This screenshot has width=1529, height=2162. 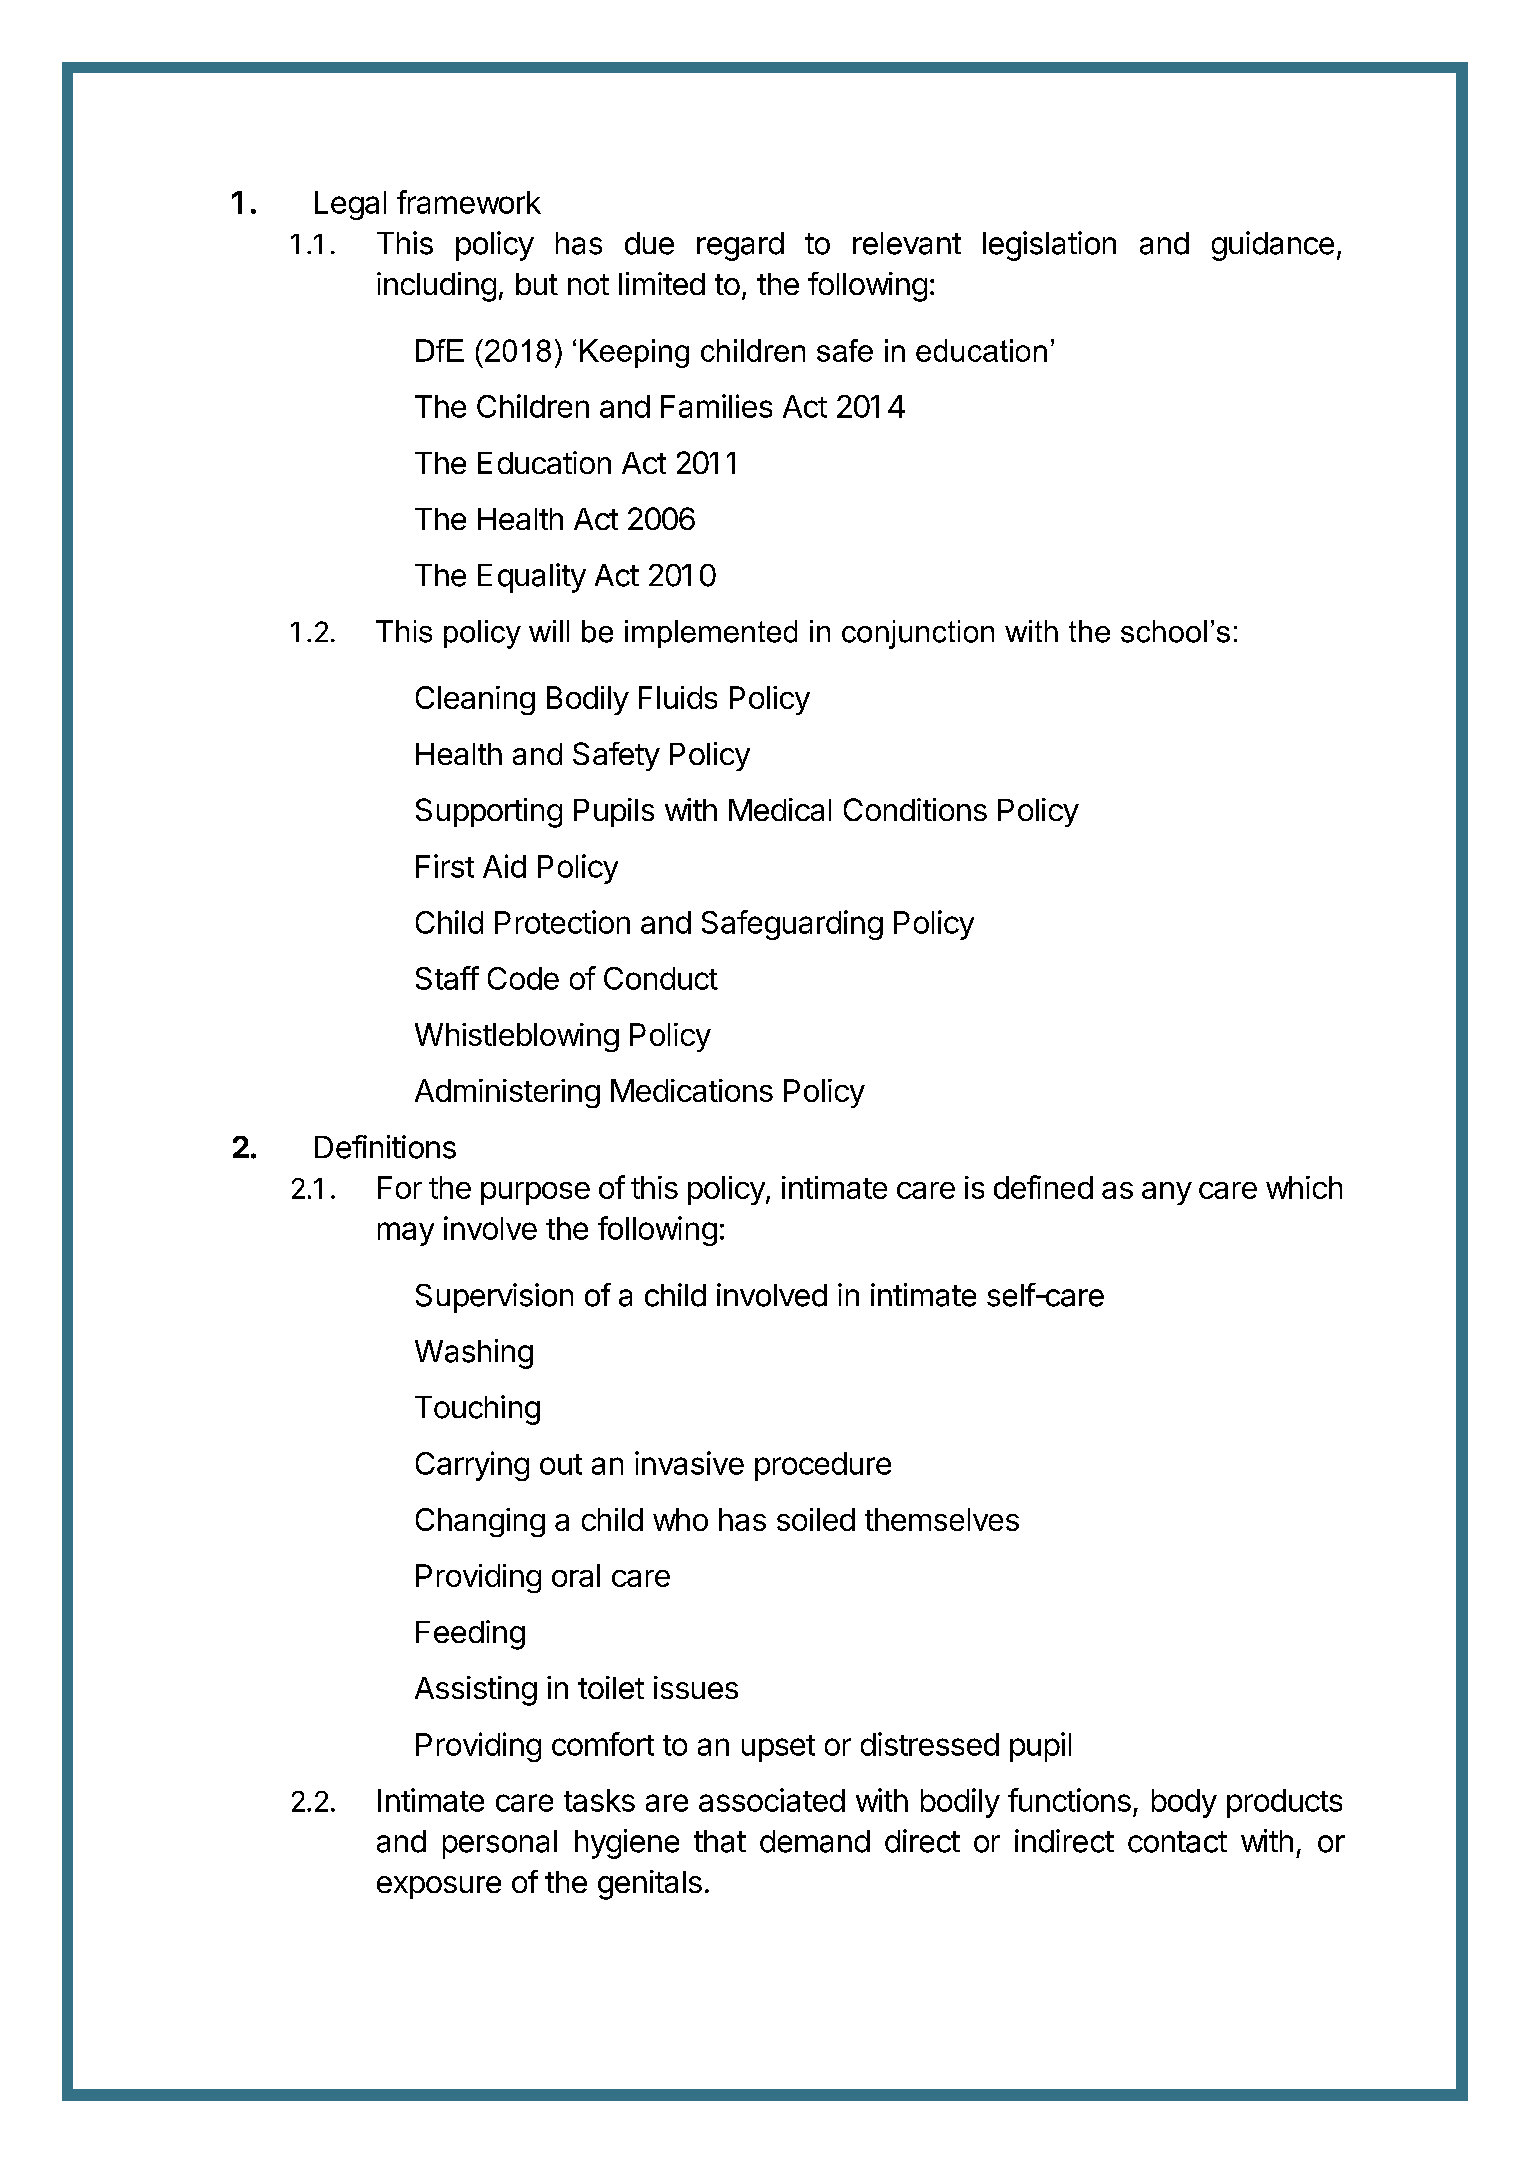 What do you see at coordinates (436, 287) in the screenshot?
I see `including` at bounding box center [436, 287].
